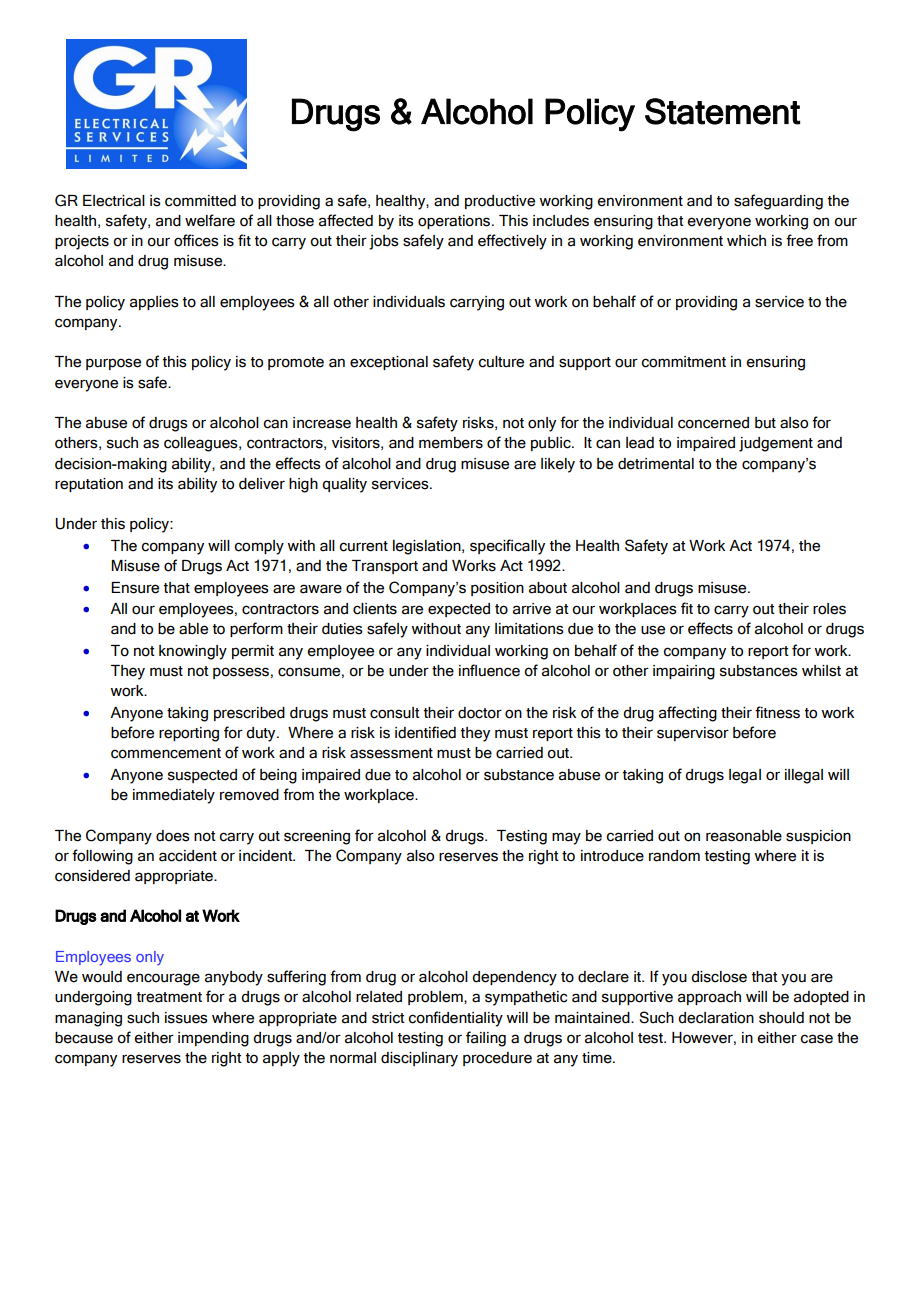  What do you see at coordinates (722, 111) in the page?
I see `Statement` at bounding box center [722, 111].
